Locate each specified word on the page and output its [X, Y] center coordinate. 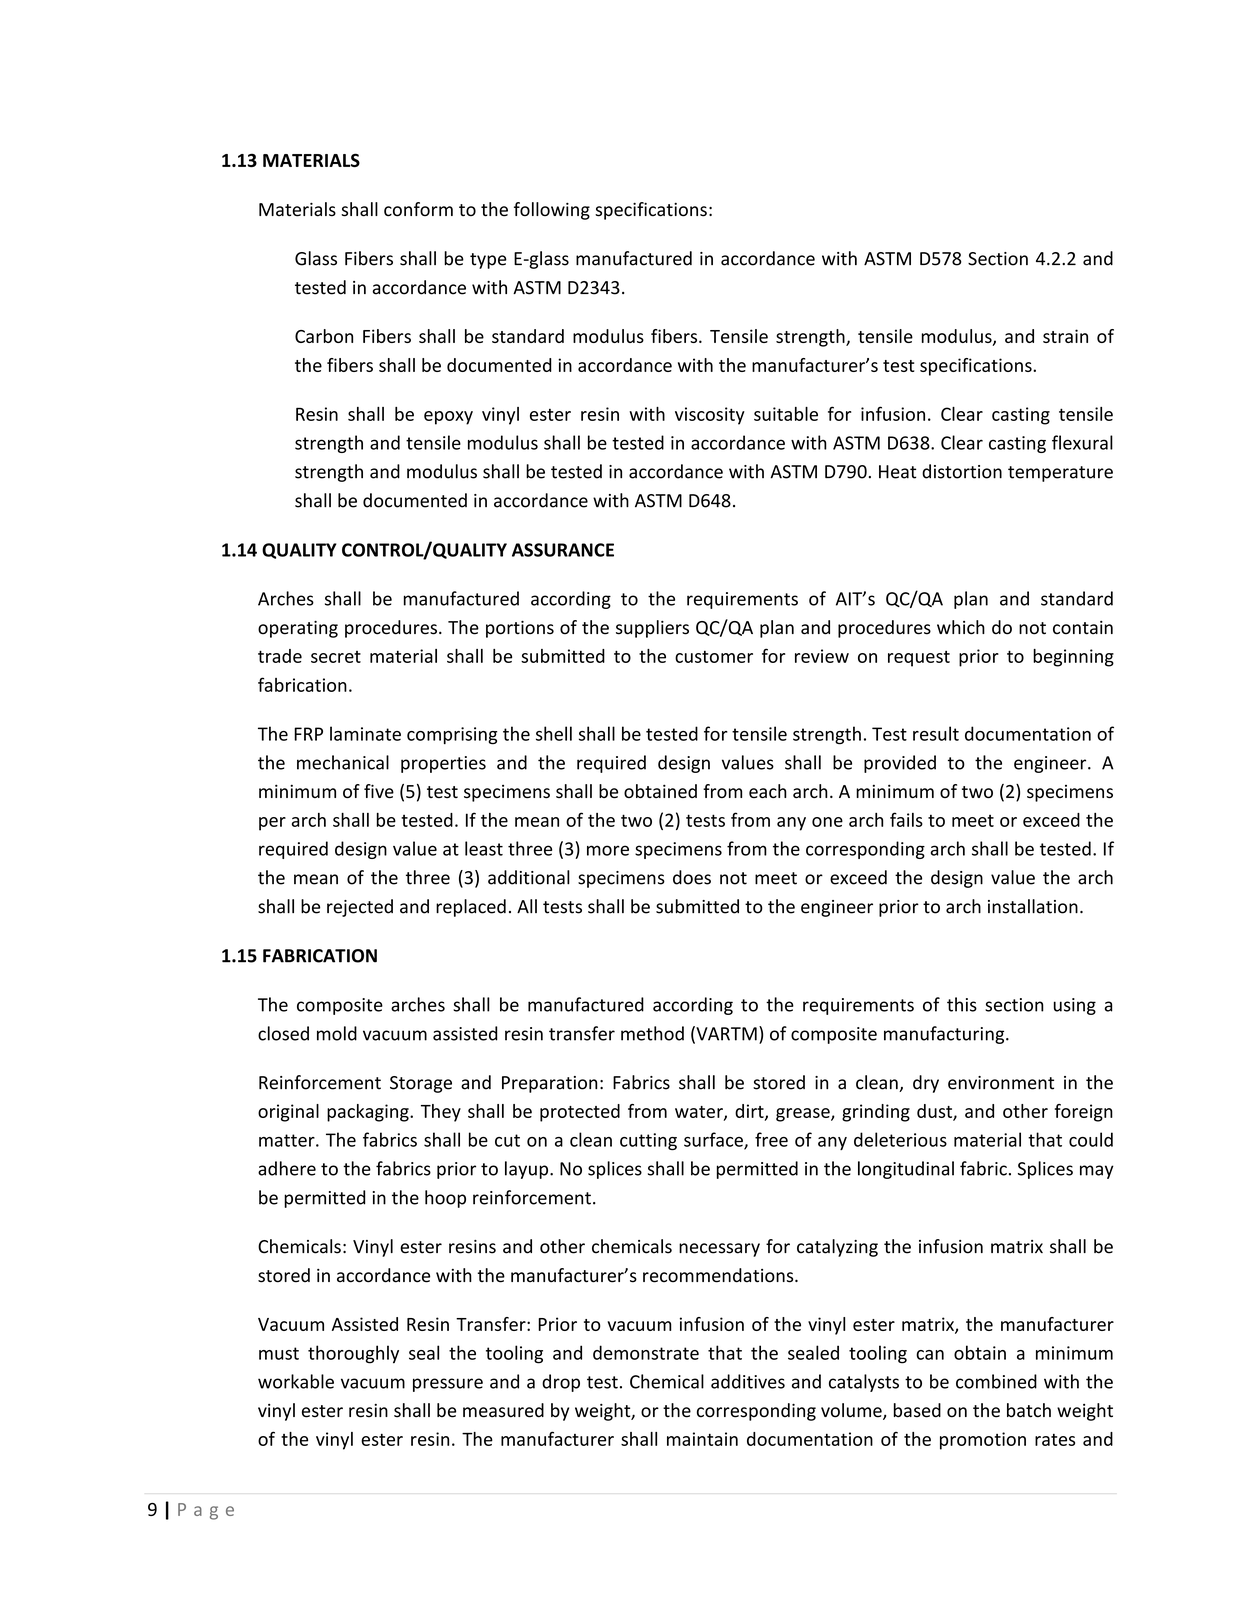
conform [418, 209]
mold [337, 1033]
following [552, 211]
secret [336, 657]
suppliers [652, 629]
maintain [702, 1439]
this [962, 1004]
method [652, 1033]
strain [1065, 336]
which [961, 627]
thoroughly [353, 1354]
